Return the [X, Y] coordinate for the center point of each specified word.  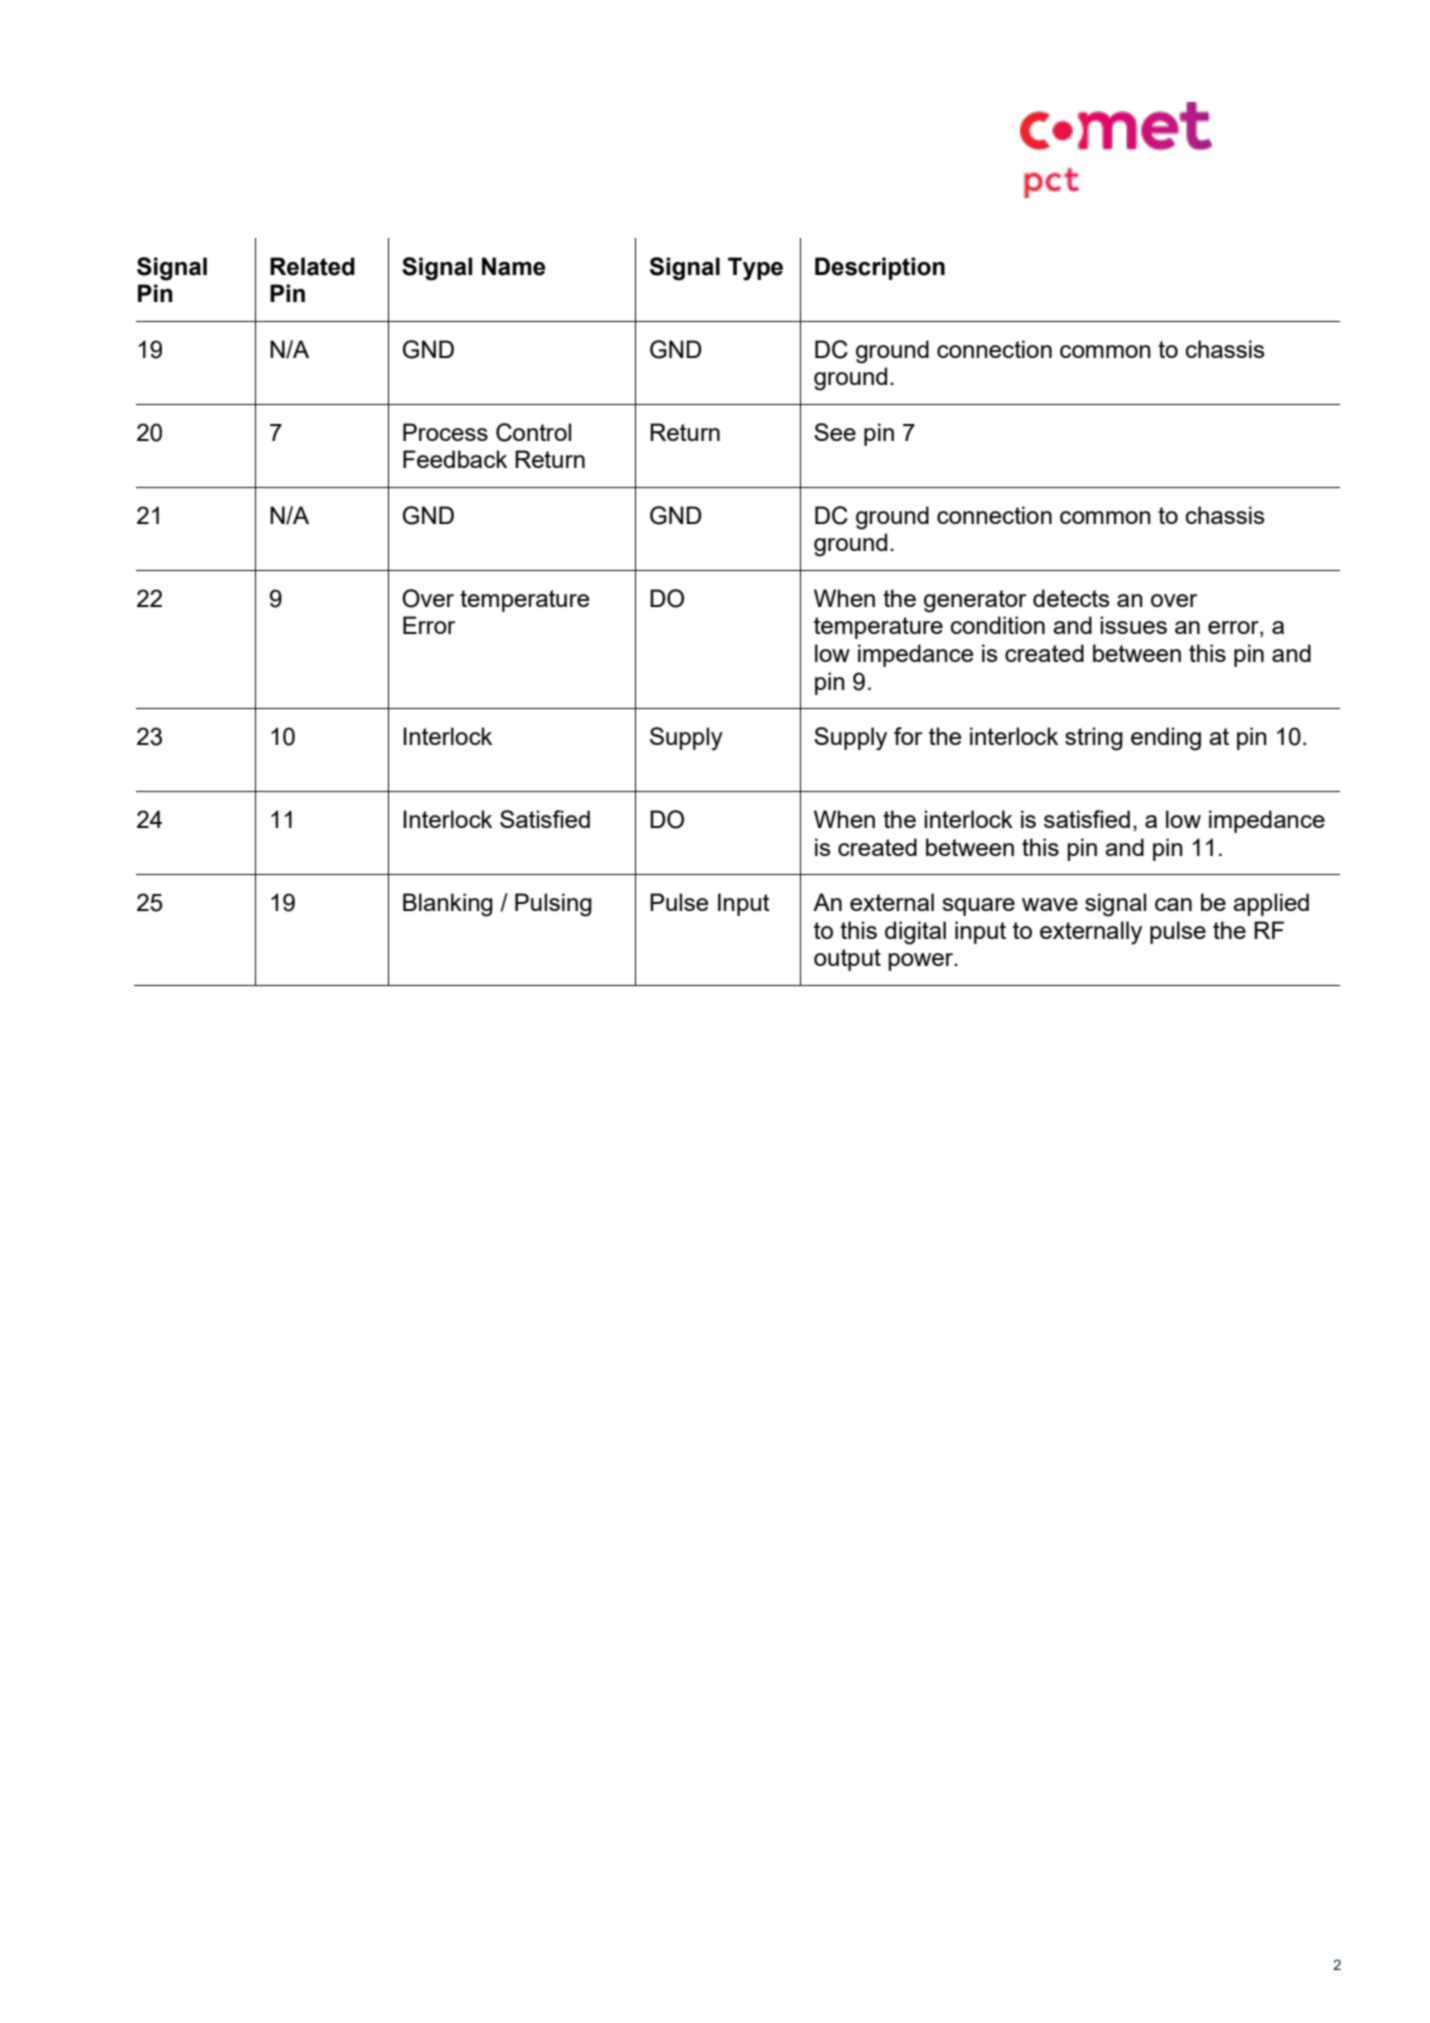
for [908, 736]
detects [1071, 598]
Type [755, 269]
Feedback [455, 459]
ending [1166, 739]
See [835, 432]
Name [513, 266]
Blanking [448, 905]
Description [880, 268]
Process [445, 432]
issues [1133, 625]
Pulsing [553, 905]
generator [975, 601]
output [847, 960]
